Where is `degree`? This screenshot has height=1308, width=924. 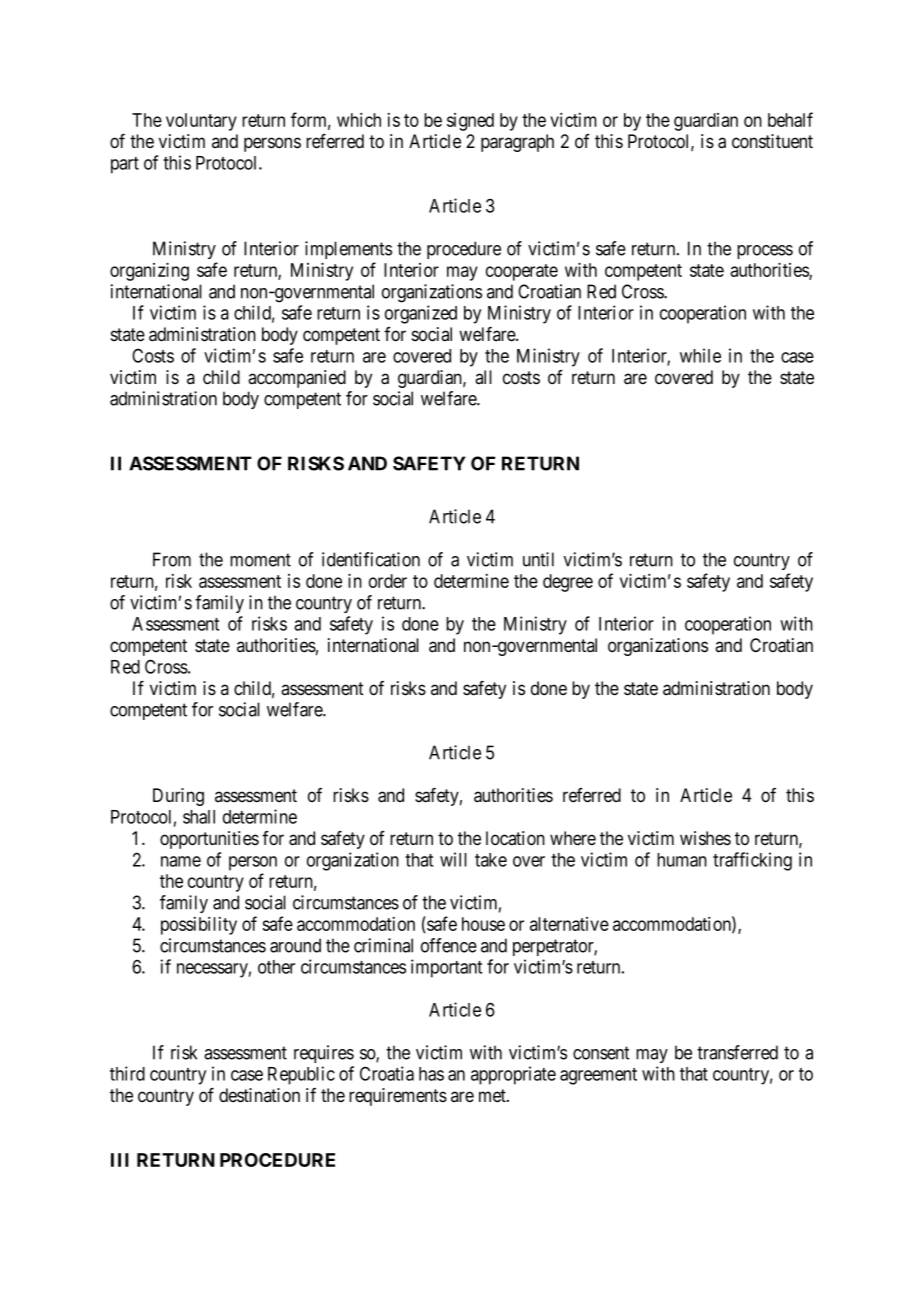
degree is located at coordinates (568, 583).
